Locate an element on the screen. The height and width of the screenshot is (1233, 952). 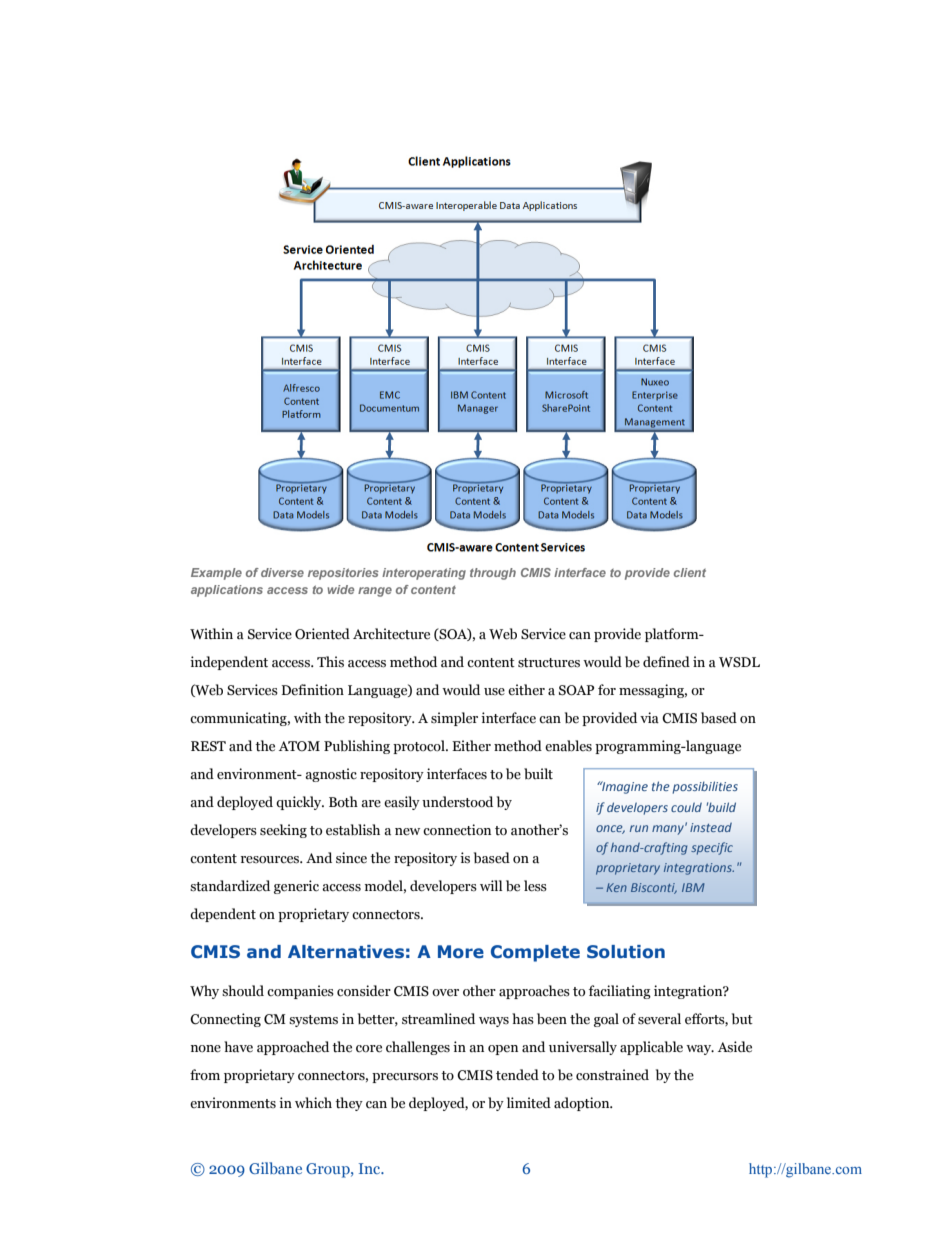
tended is located at coordinates (517, 1075).
